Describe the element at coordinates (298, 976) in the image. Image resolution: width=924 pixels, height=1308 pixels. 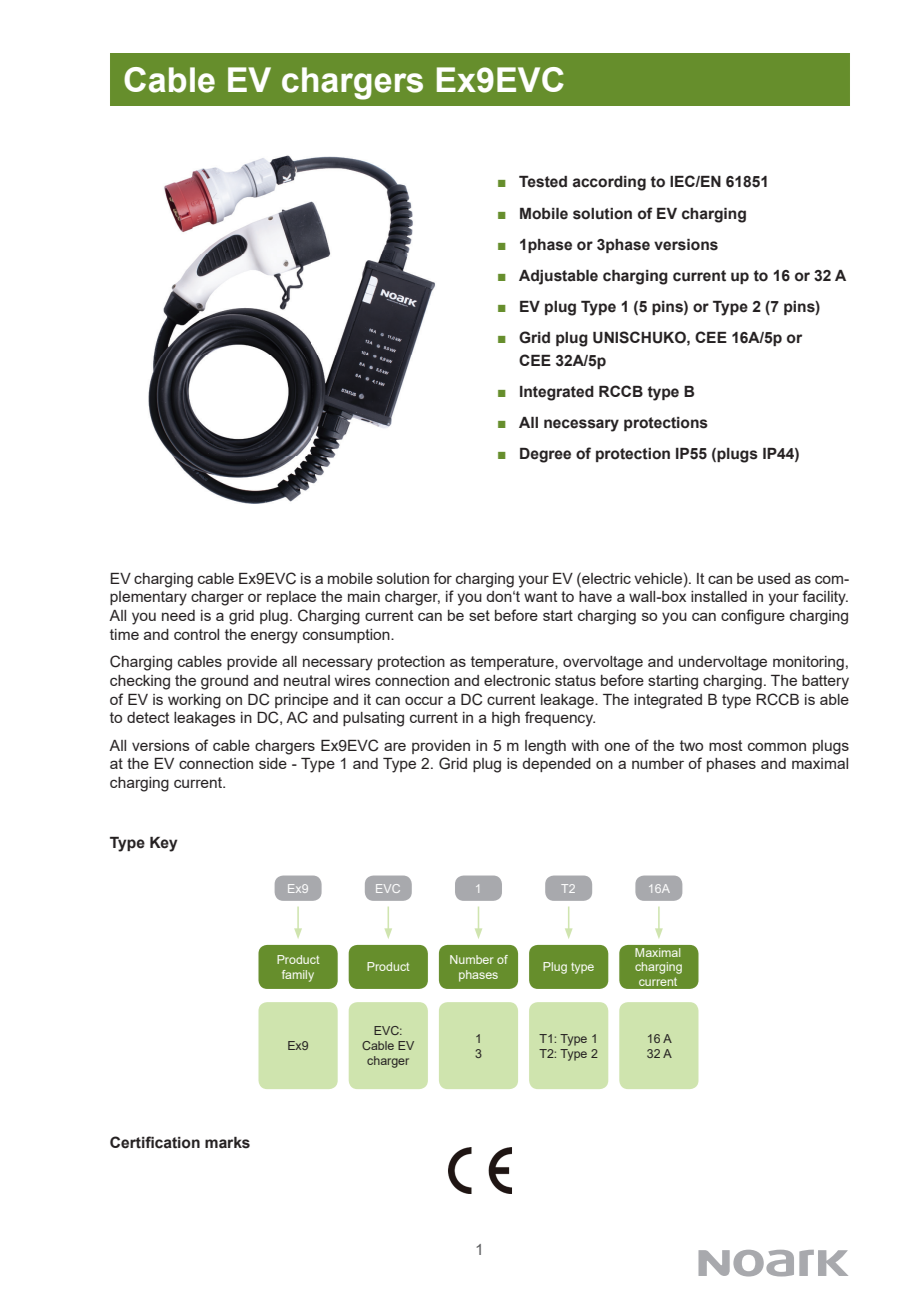
I see `family` at that location.
